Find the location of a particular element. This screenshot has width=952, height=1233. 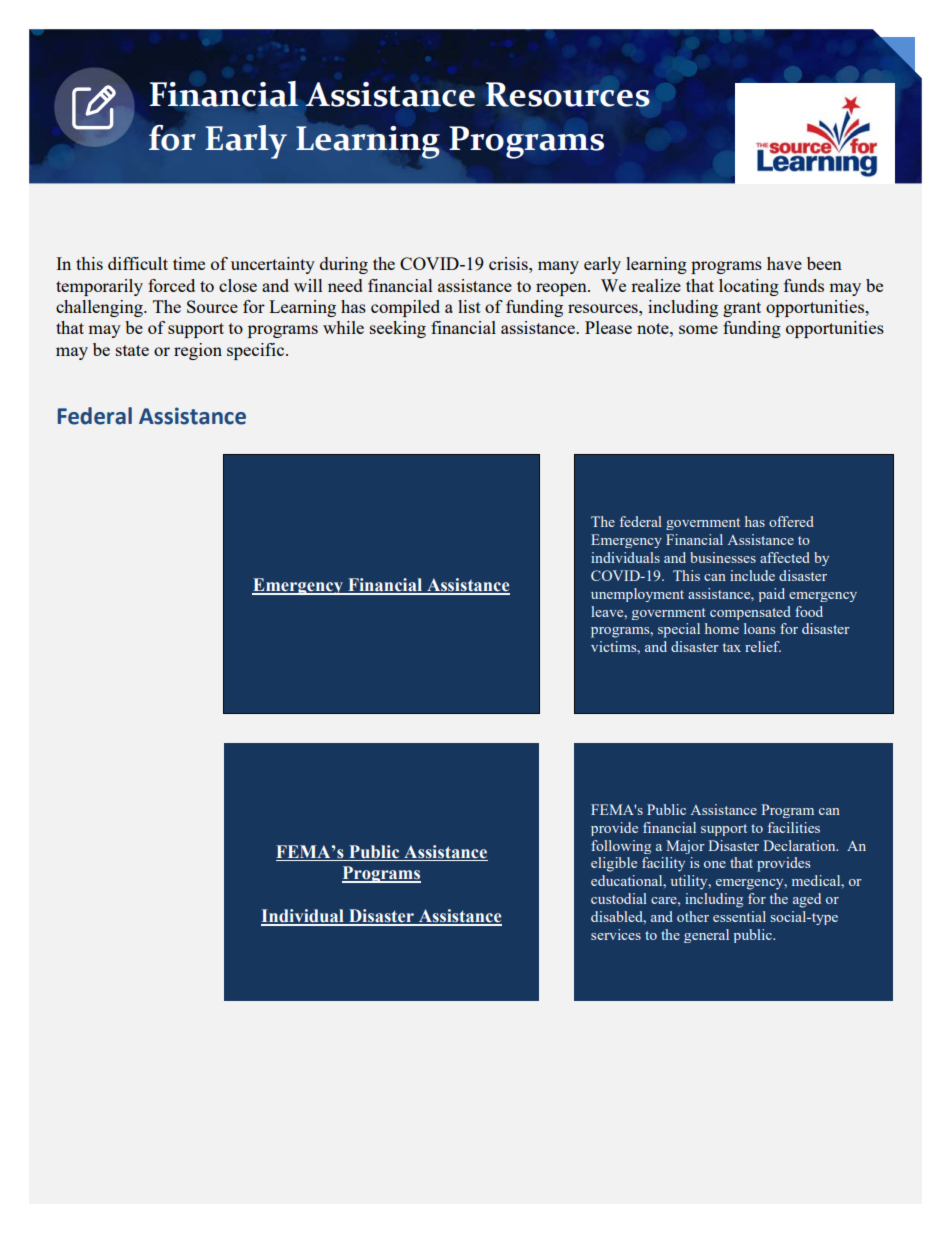

compensated is located at coordinates (750, 613).
